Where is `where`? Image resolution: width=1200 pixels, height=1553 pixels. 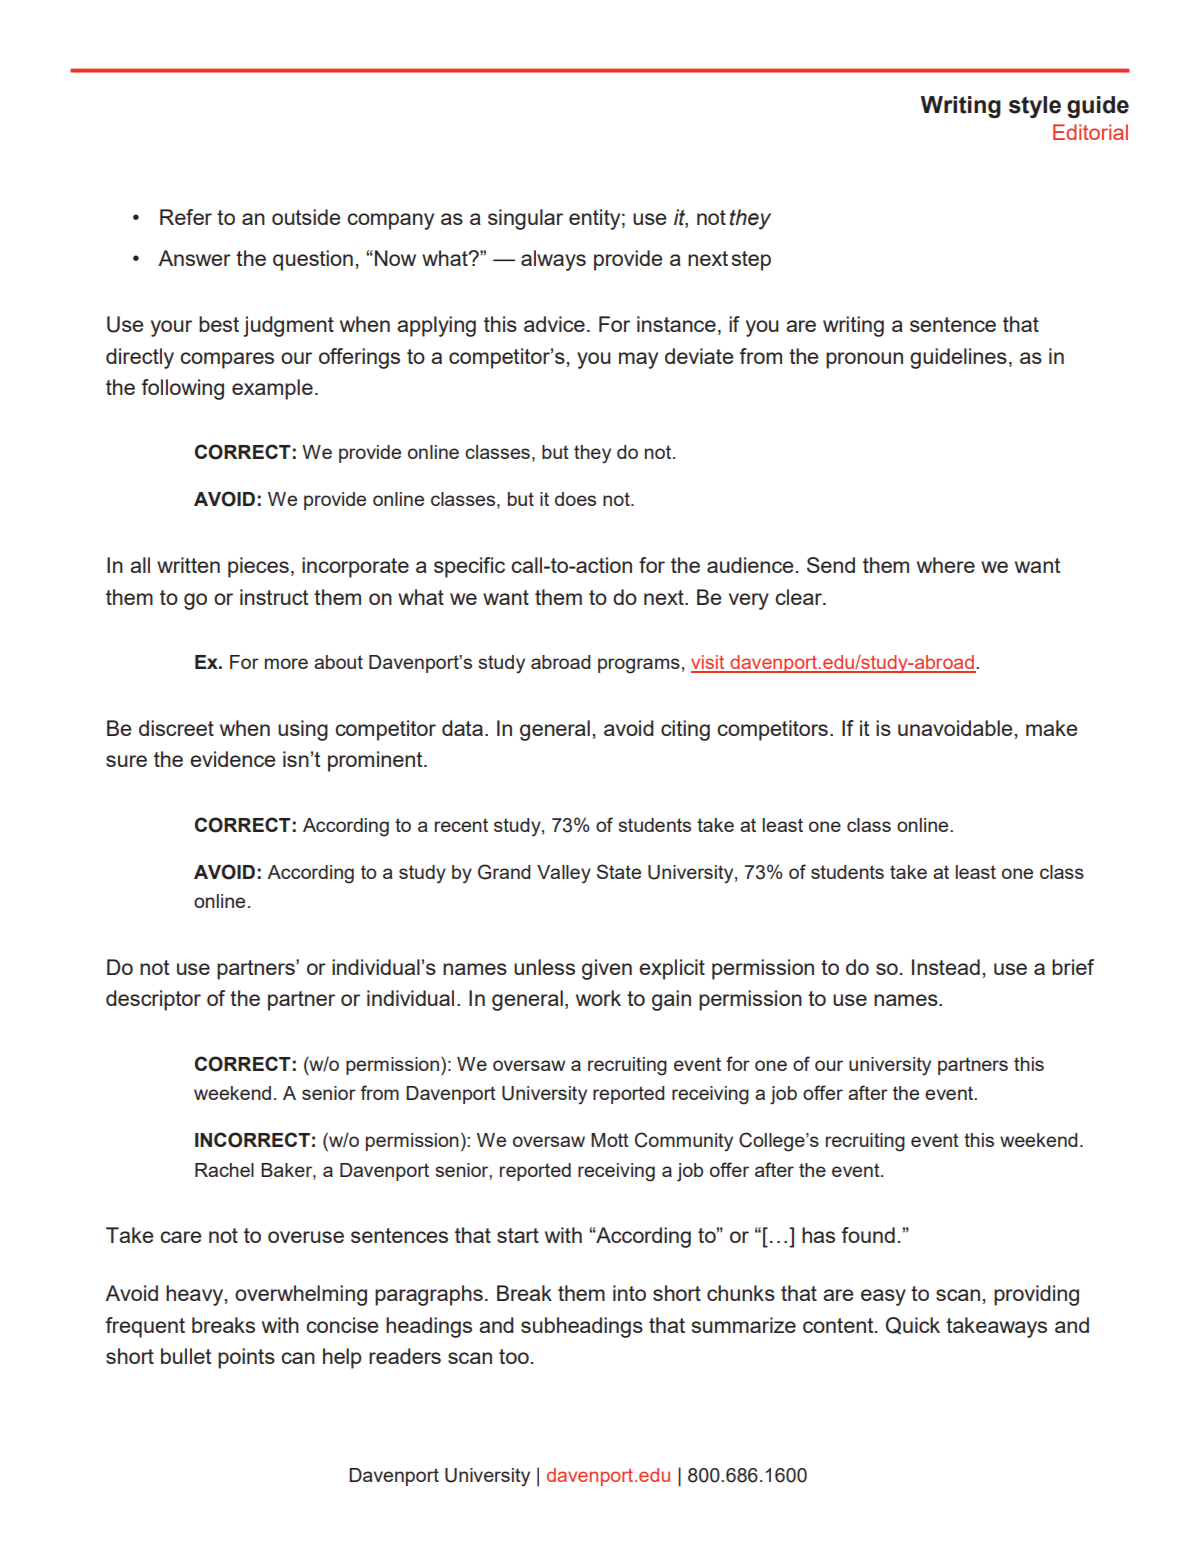 where is located at coordinates (946, 565).
